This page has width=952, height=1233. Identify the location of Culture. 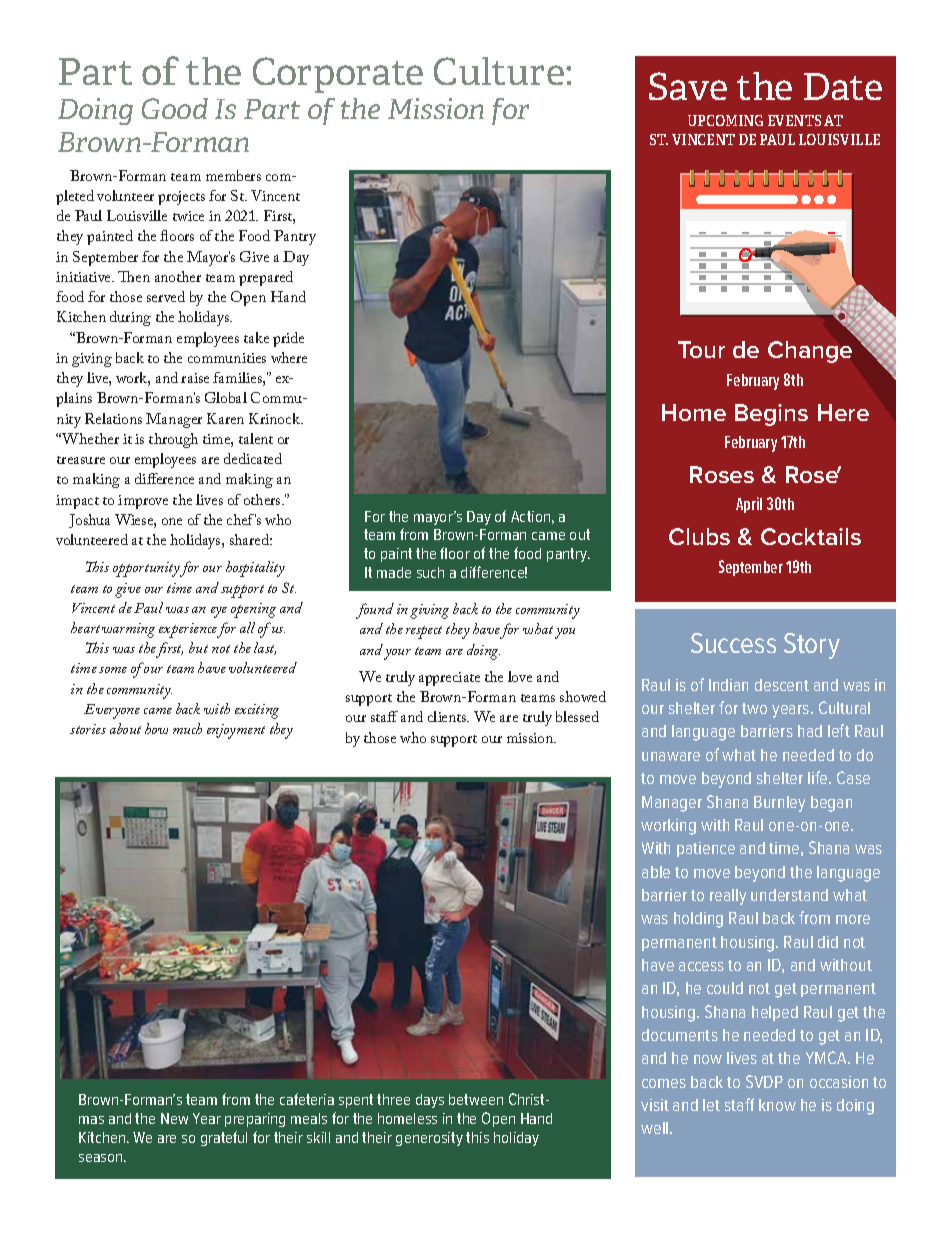
(499, 71).
